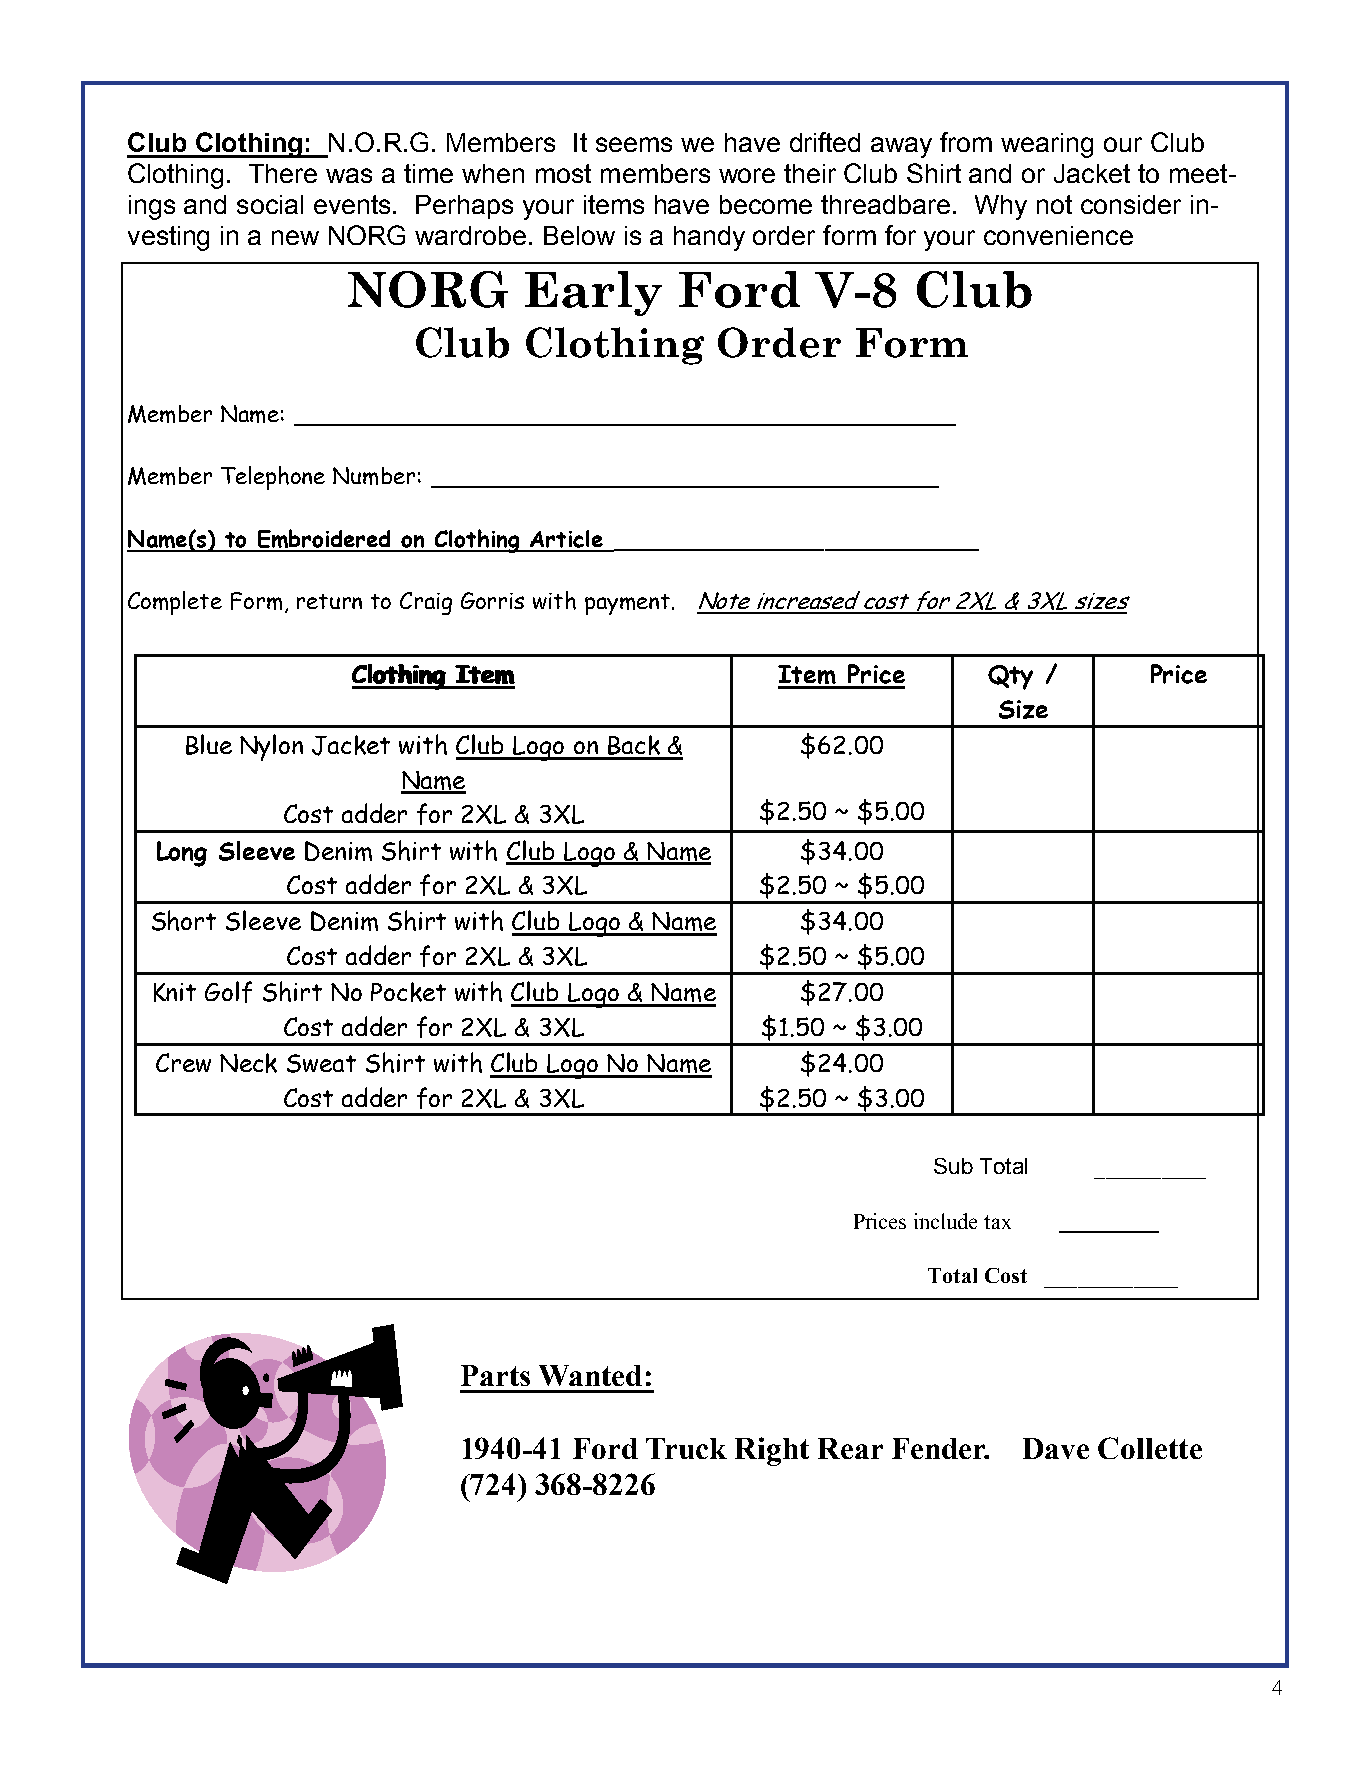 The image size is (1370, 1774). Describe the element at coordinates (283, 173) in the screenshot. I see `There` at that location.
